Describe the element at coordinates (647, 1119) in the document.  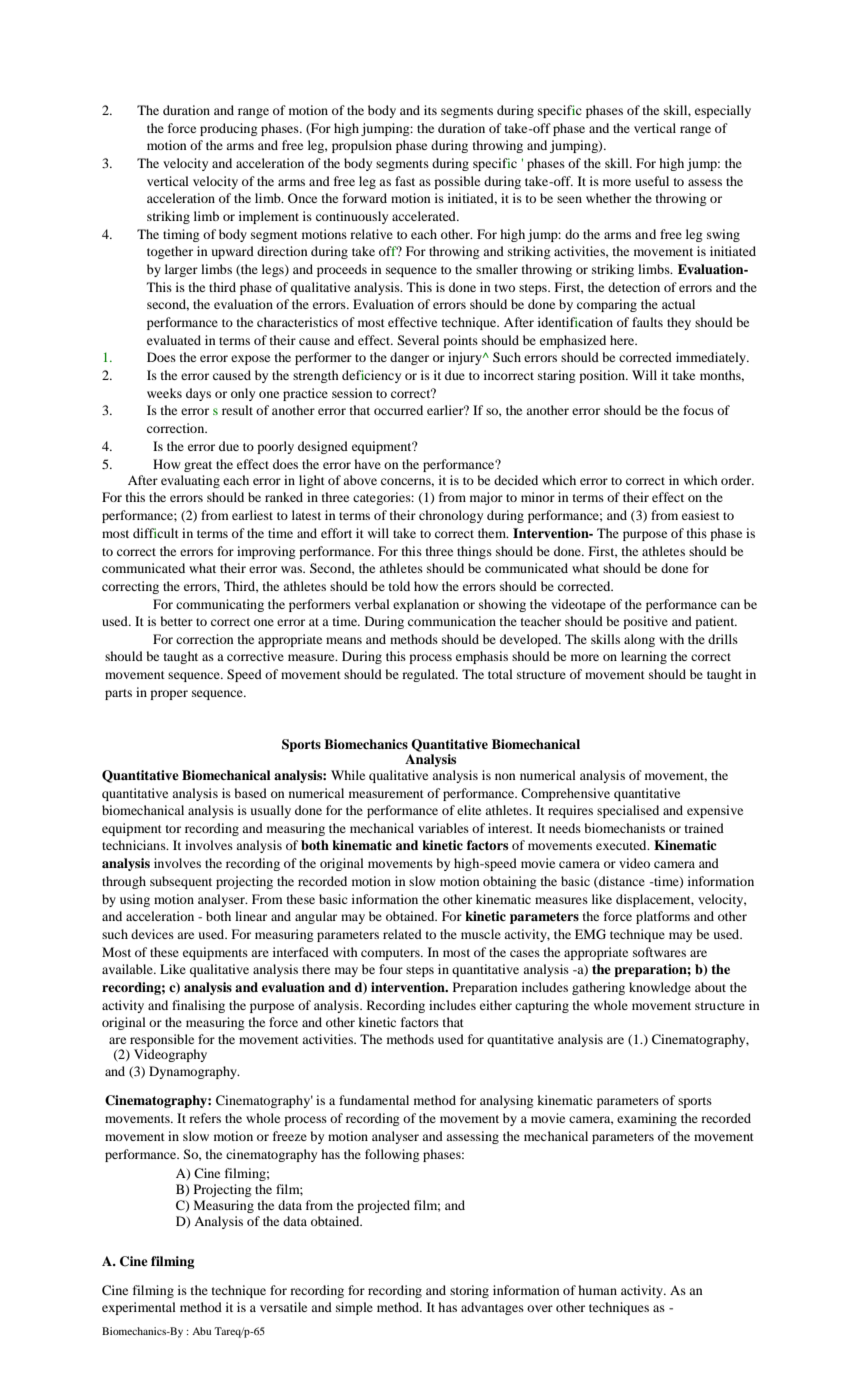
I see `examining` at that location.
